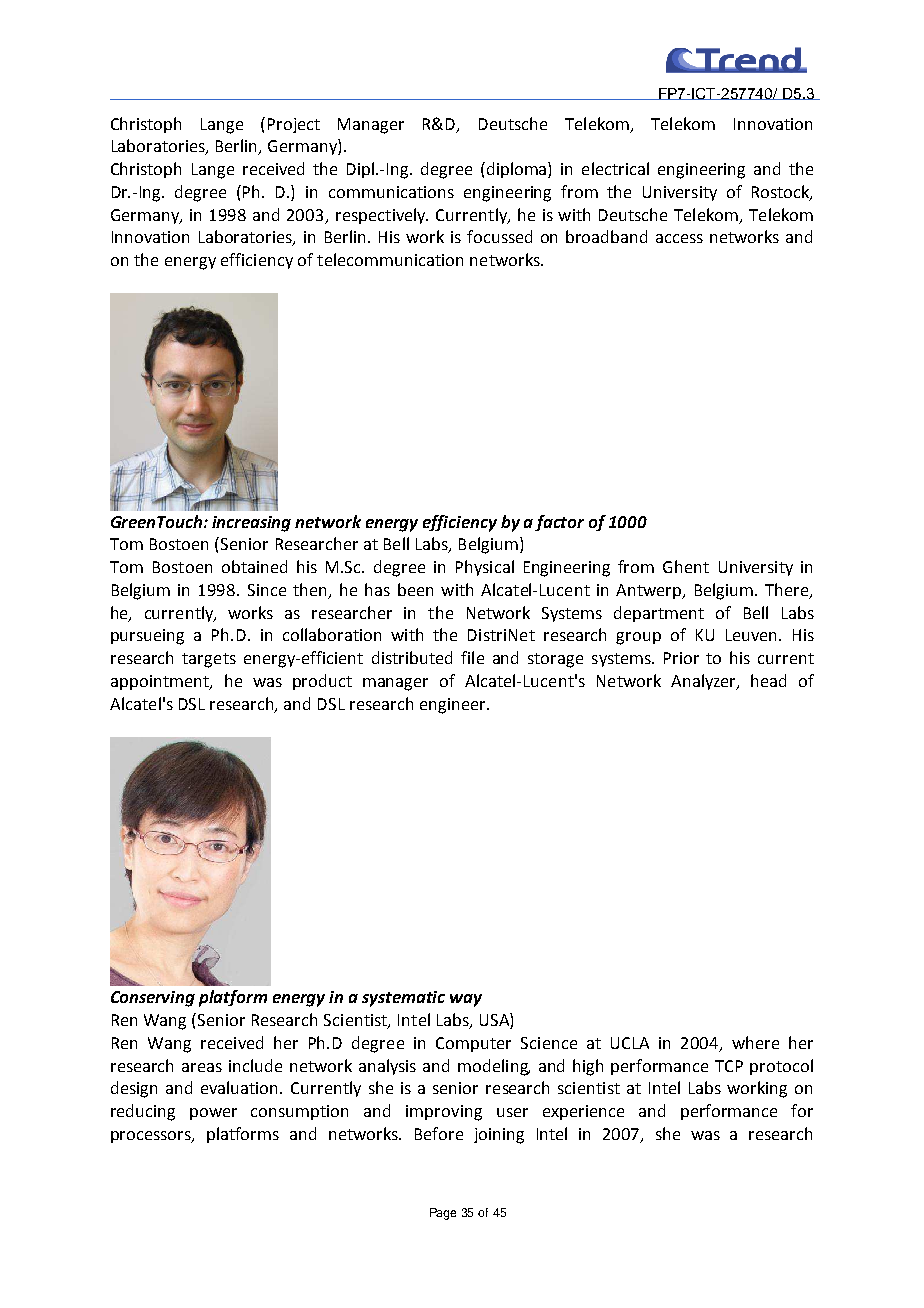  Describe the element at coordinates (153, 999) in the screenshot. I see `Conserving` at that location.
